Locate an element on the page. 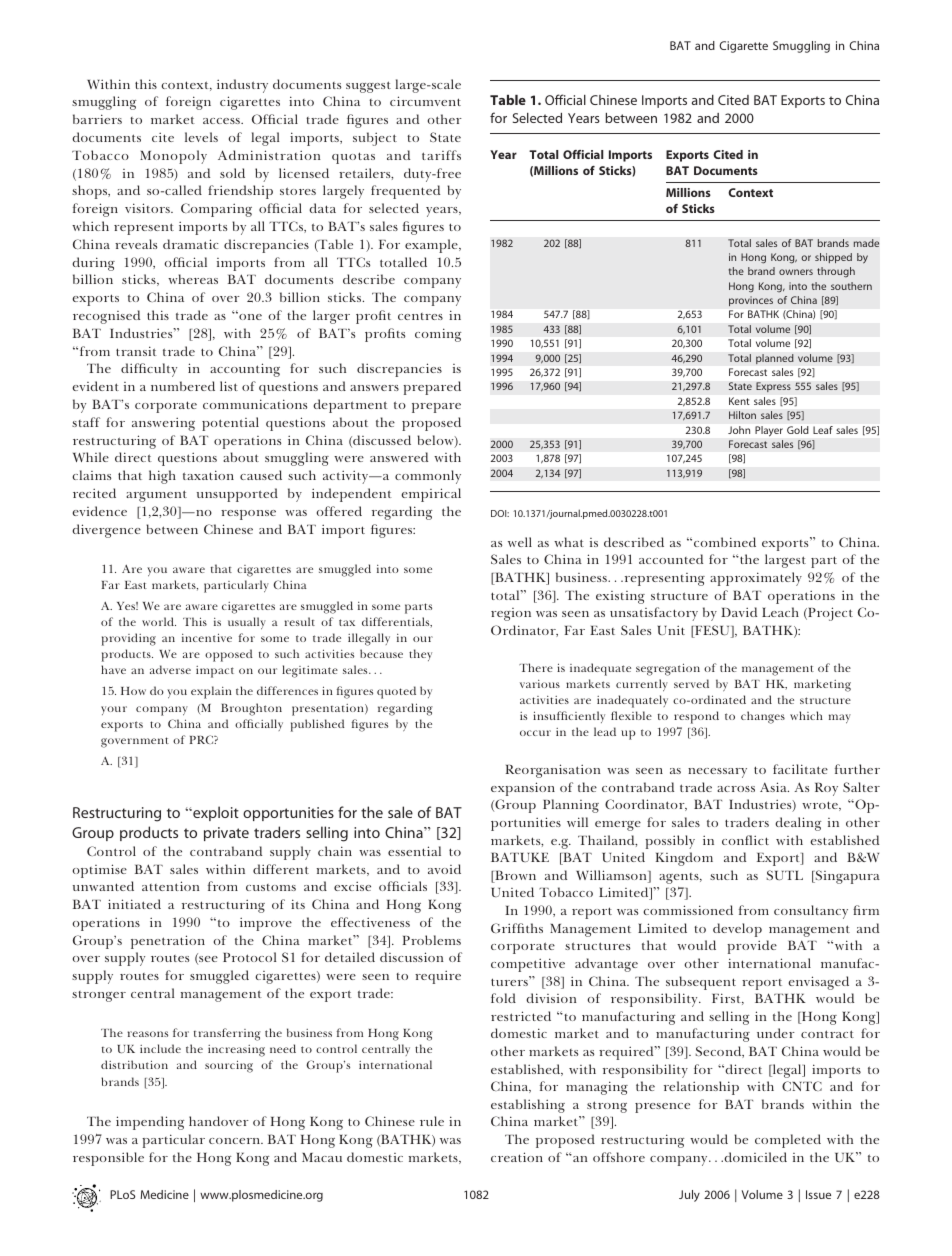 Image resolution: width=952 pixels, height=1256 pixels. made is located at coordinates (866, 243).
